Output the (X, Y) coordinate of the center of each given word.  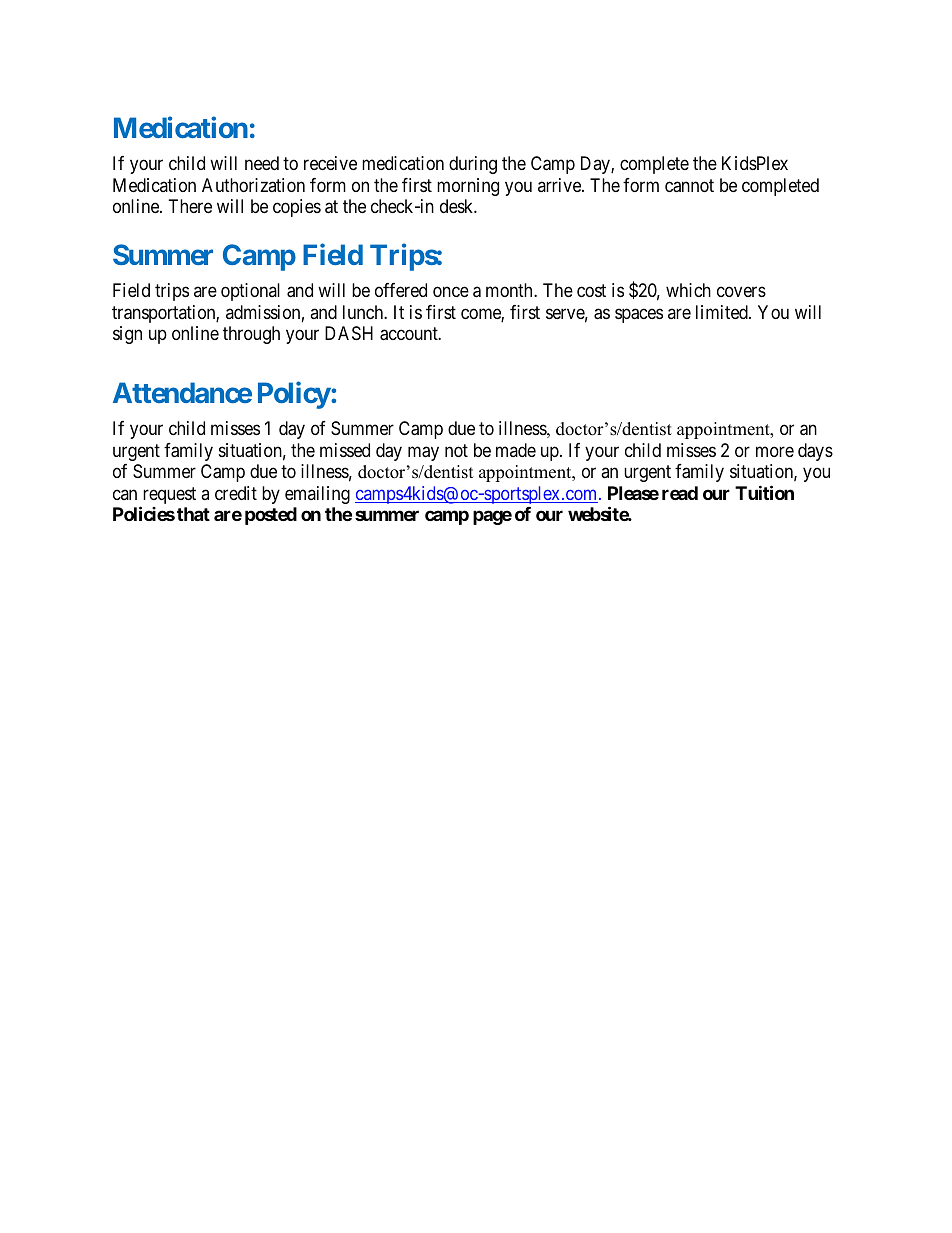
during (473, 165)
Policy (294, 395)
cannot (689, 186)
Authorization (253, 185)
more (775, 451)
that (193, 514)
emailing (317, 495)
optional (250, 292)
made (516, 450)
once (451, 291)
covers (741, 291)
